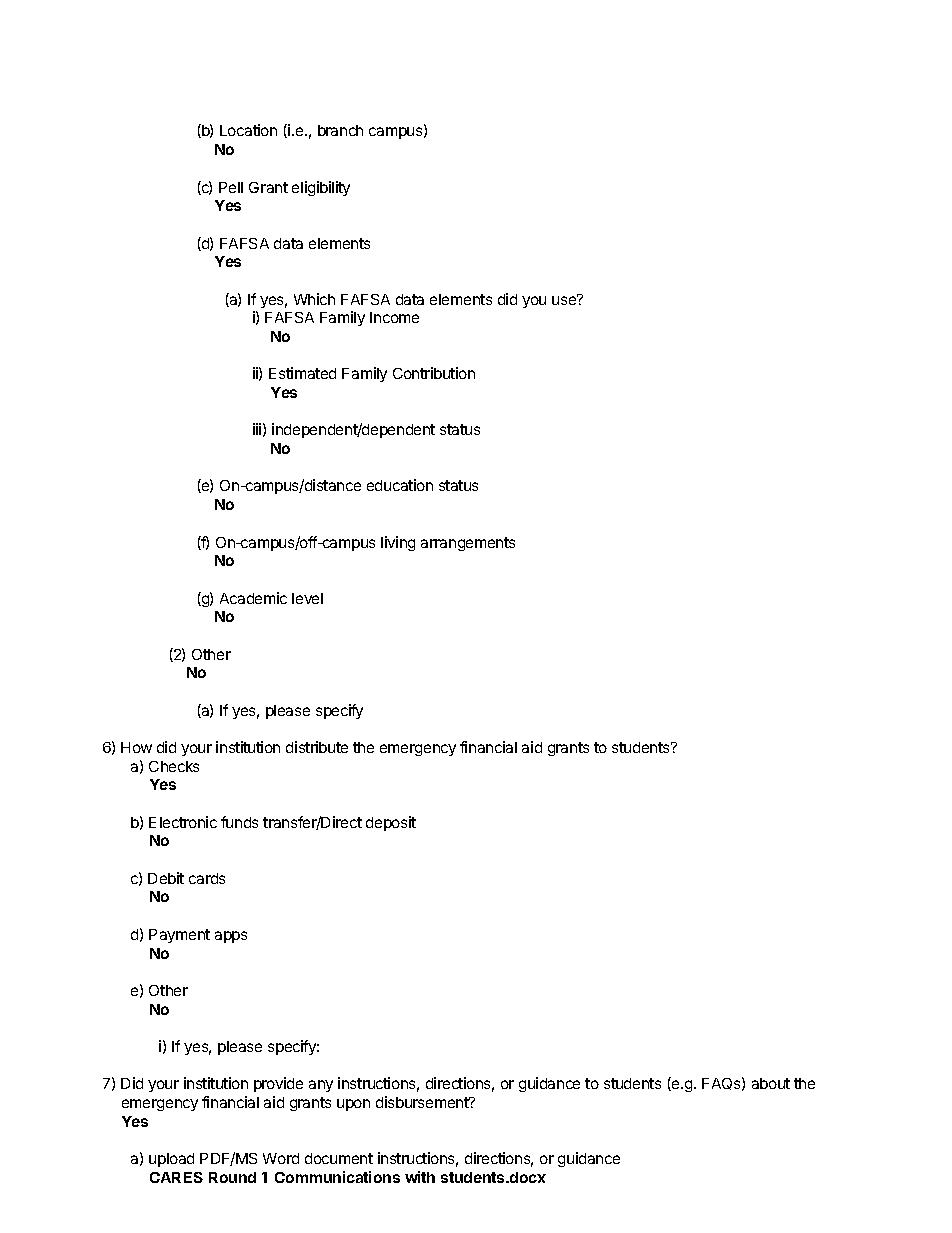 The width and height of the screenshot is (952, 1233). Describe the element at coordinates (340, 130) in the screenshot. I see `branch` at that location.
